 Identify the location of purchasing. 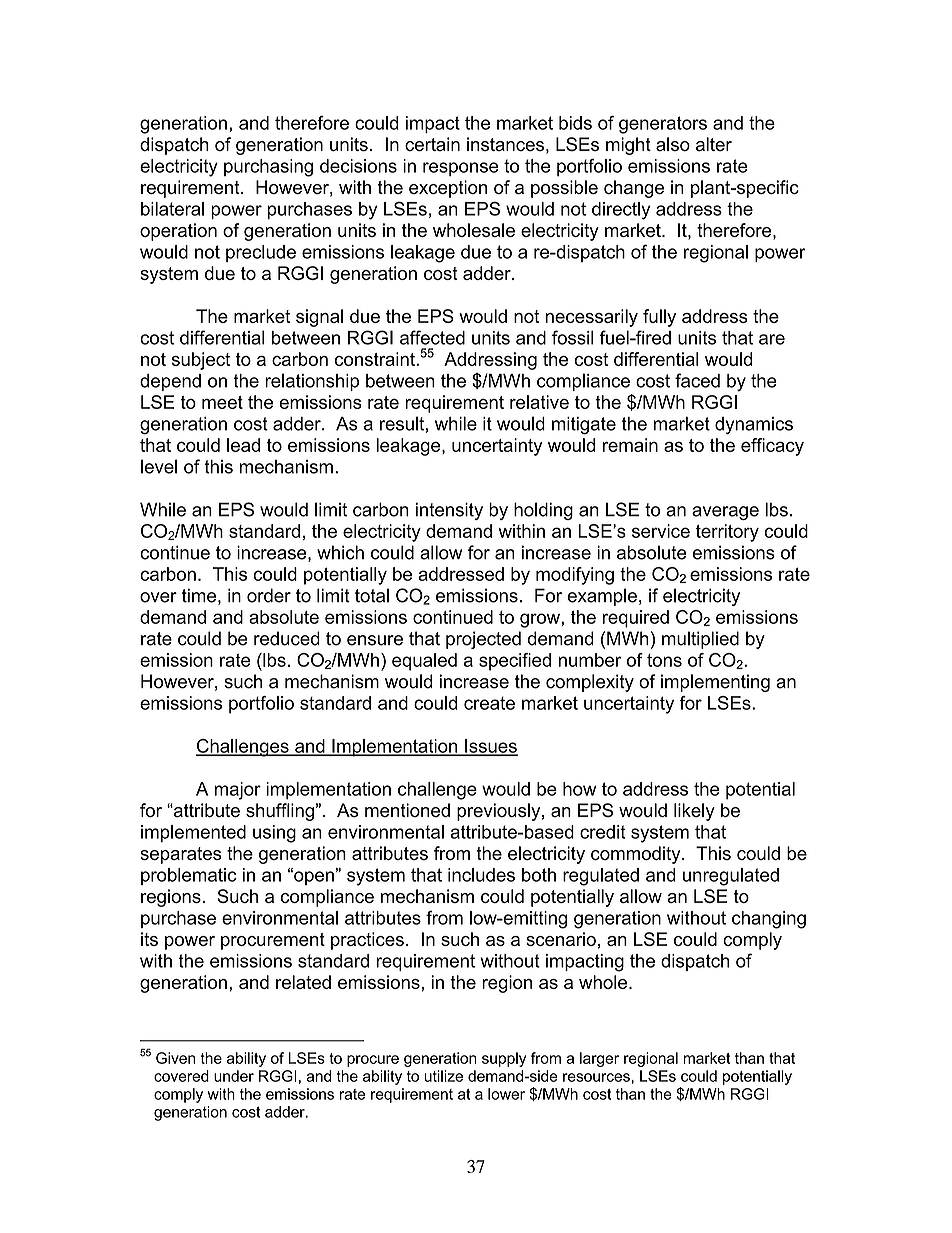
(268, 168).
